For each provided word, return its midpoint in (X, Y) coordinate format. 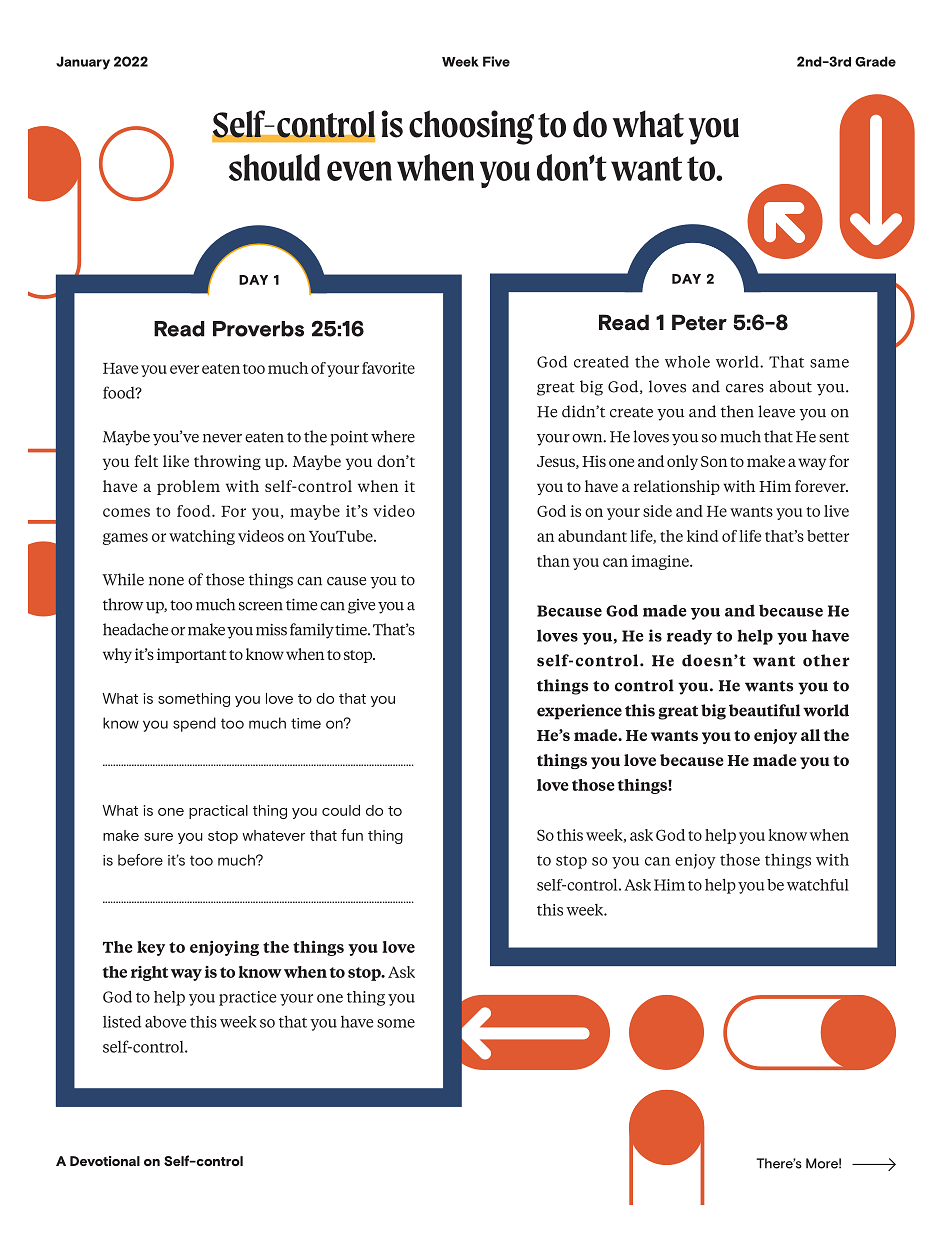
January (83, 63)
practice (247, 998)
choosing (471, 127)
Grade (875, 61)
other (826, 660)
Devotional (105, 1161)
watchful (818, 885)
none (166, 581)
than (553, 561)
